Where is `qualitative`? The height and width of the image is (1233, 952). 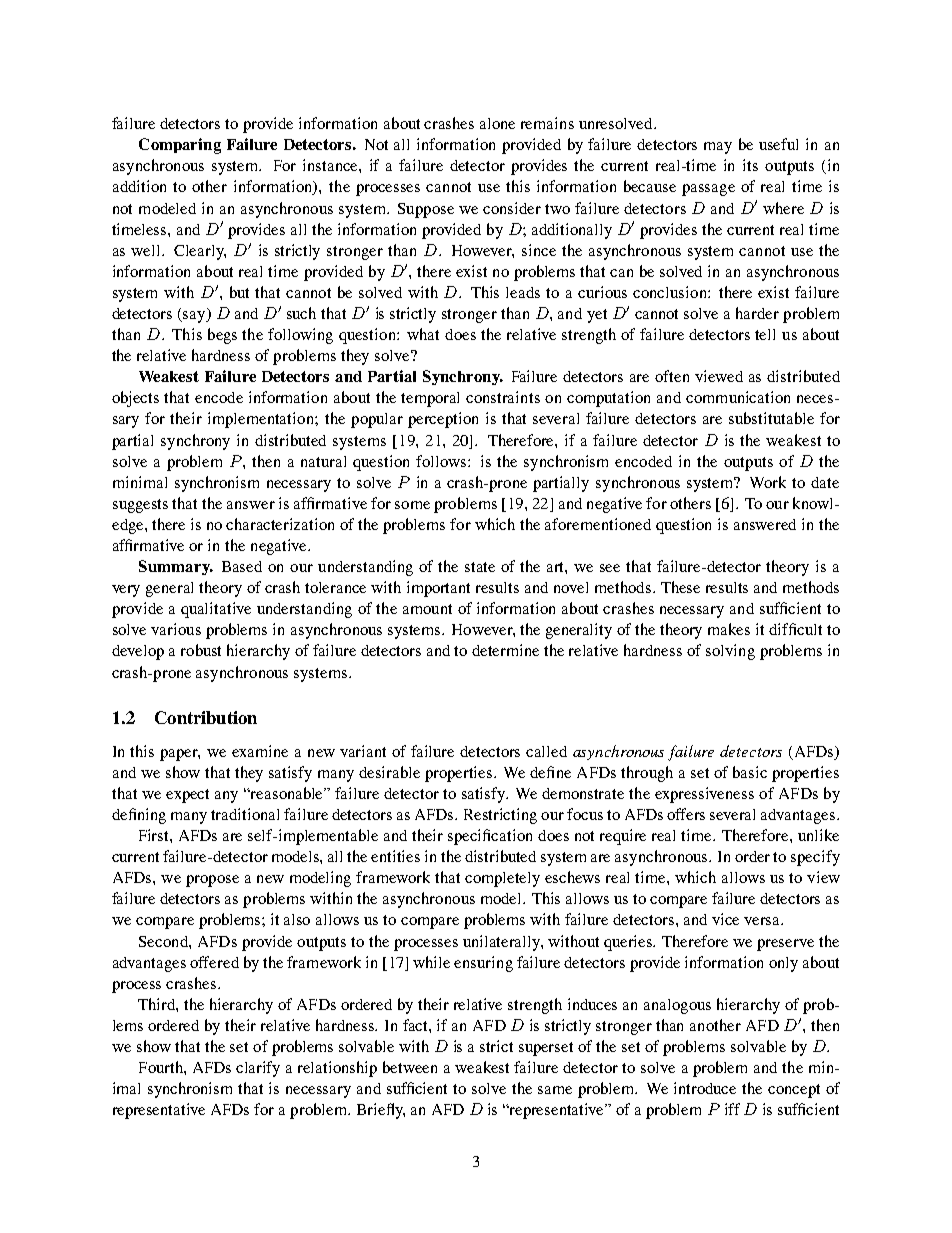 qualitative is located at coordinates (216, 610).
